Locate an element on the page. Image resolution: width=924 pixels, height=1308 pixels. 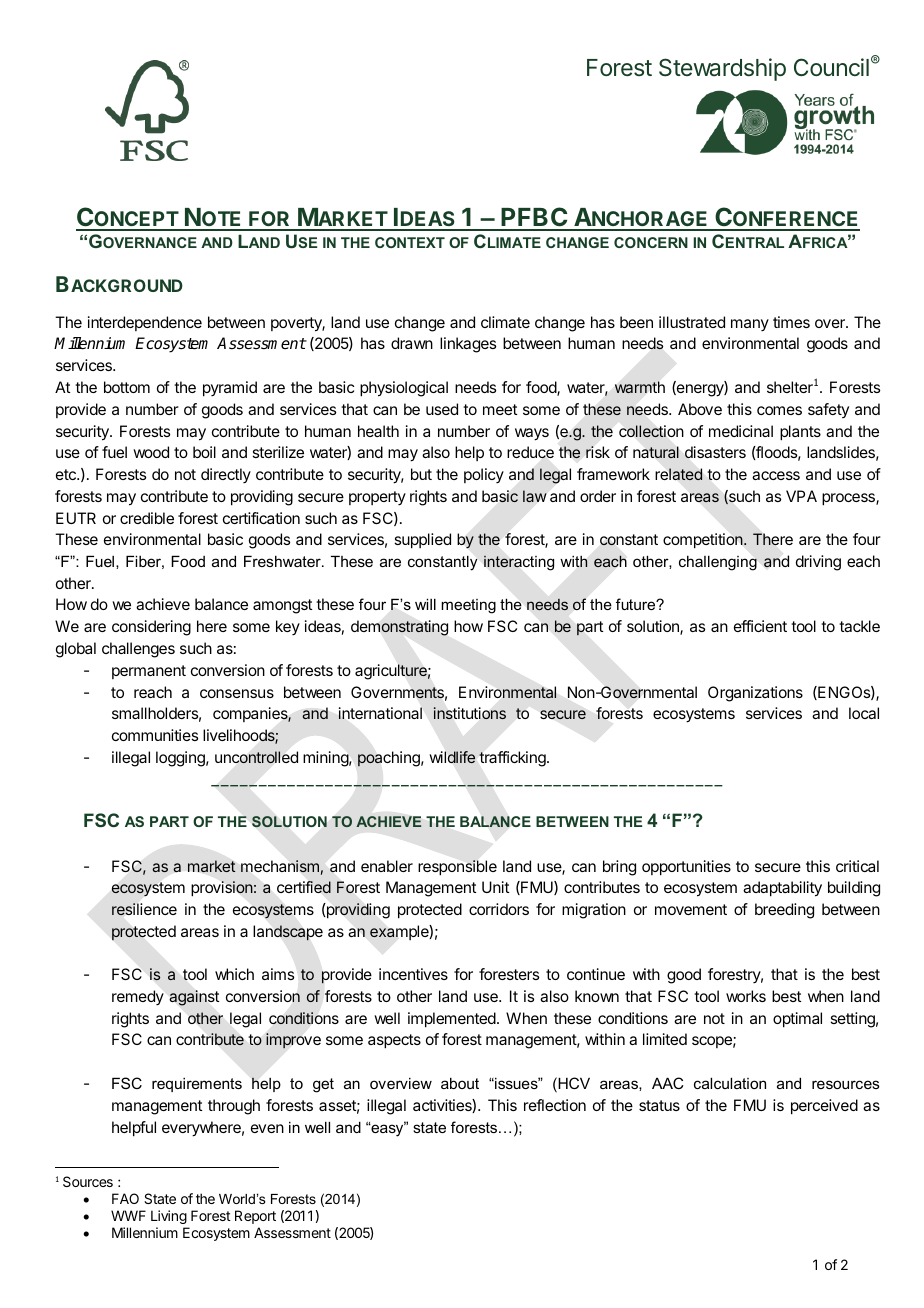
Organizations is located at coordinates (755, 694).
